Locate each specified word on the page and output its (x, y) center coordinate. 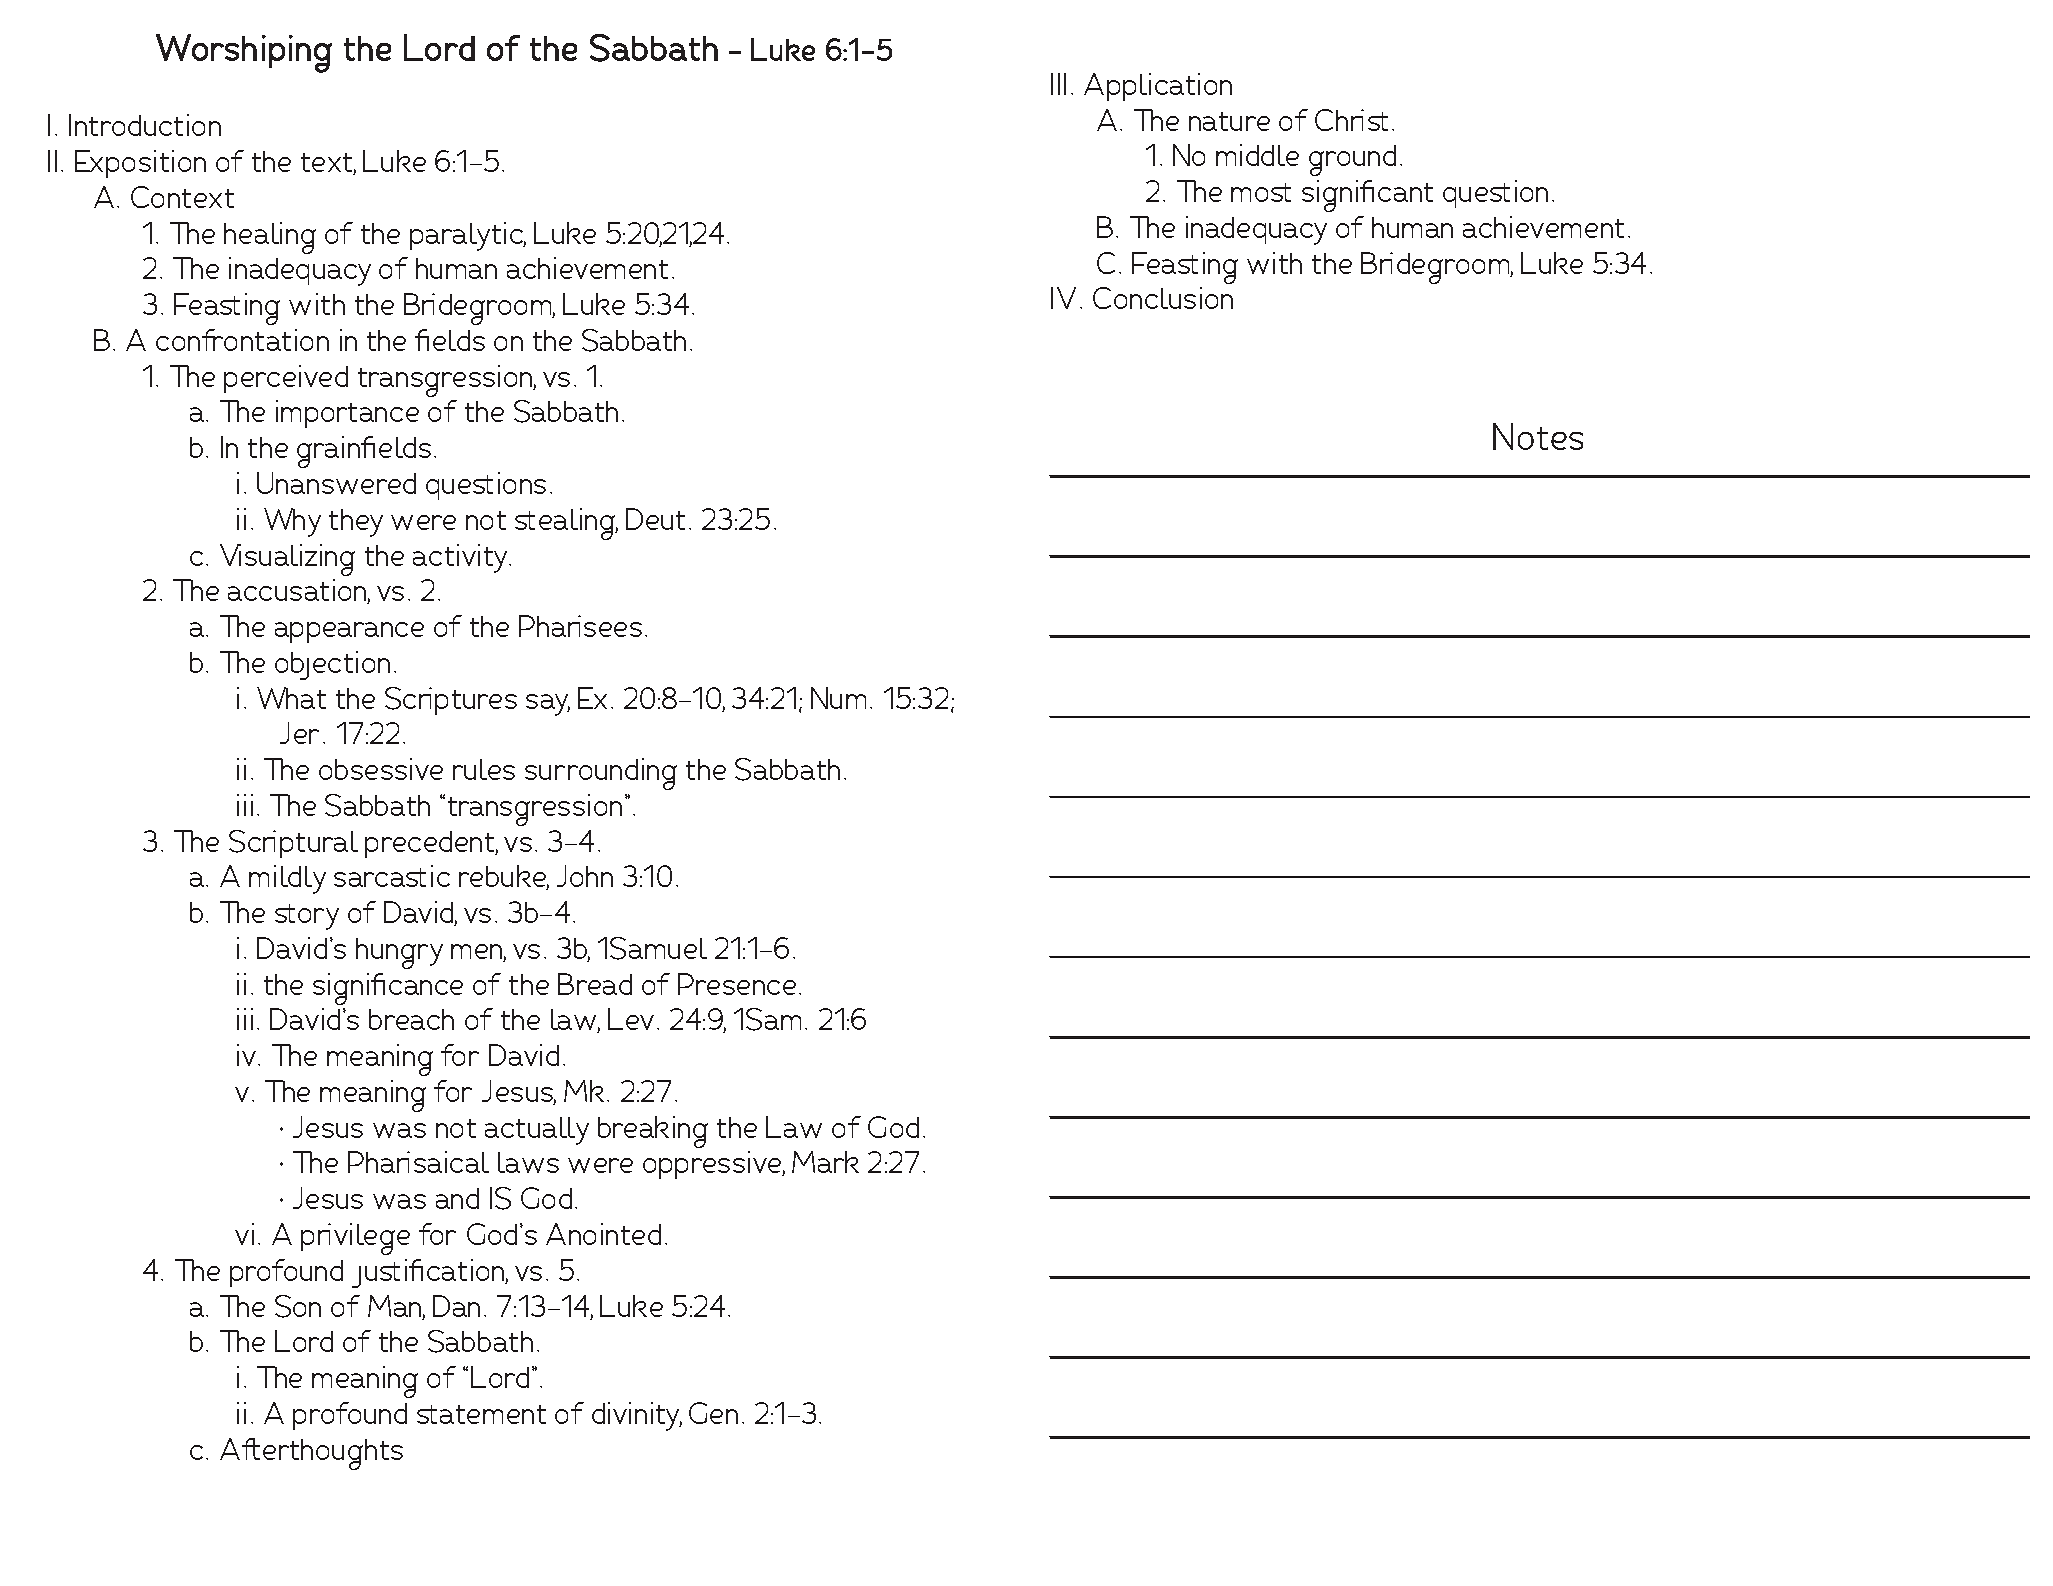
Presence (737, 984)
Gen (713, 1413)
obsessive (381, 769)
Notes (1538, 436)
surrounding (601, 774)
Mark (825, 1162)
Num (838, 698)
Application (1158, 87)
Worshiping (244, 53)
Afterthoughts (311, 1454)
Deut (655, 519)
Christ (1351, 120)
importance (347, 414)
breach (411, 1019)
